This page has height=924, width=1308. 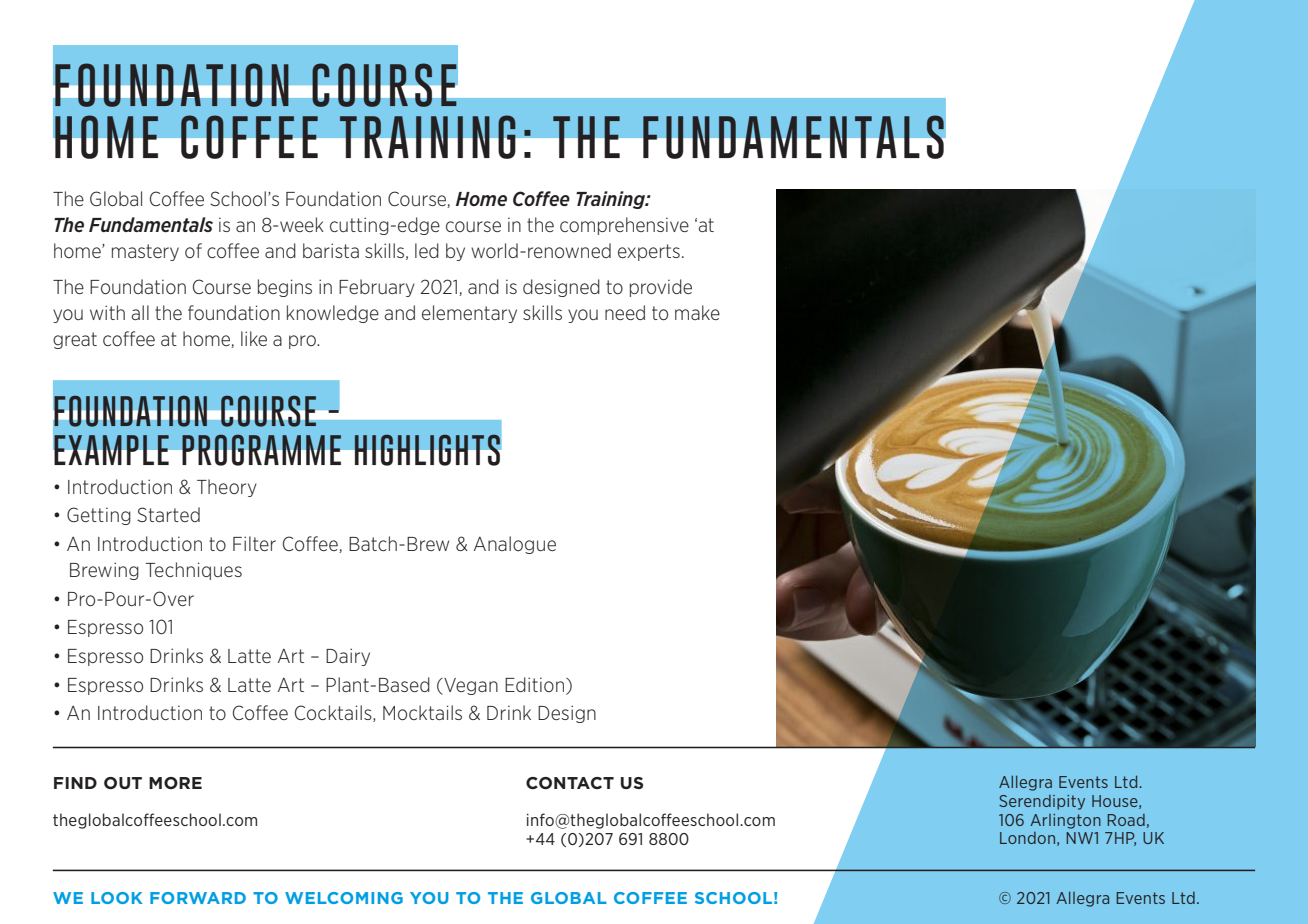 What do you see at coordinates (649, 252) in the page?
I see `experts` at bounding box center [649, 252].
